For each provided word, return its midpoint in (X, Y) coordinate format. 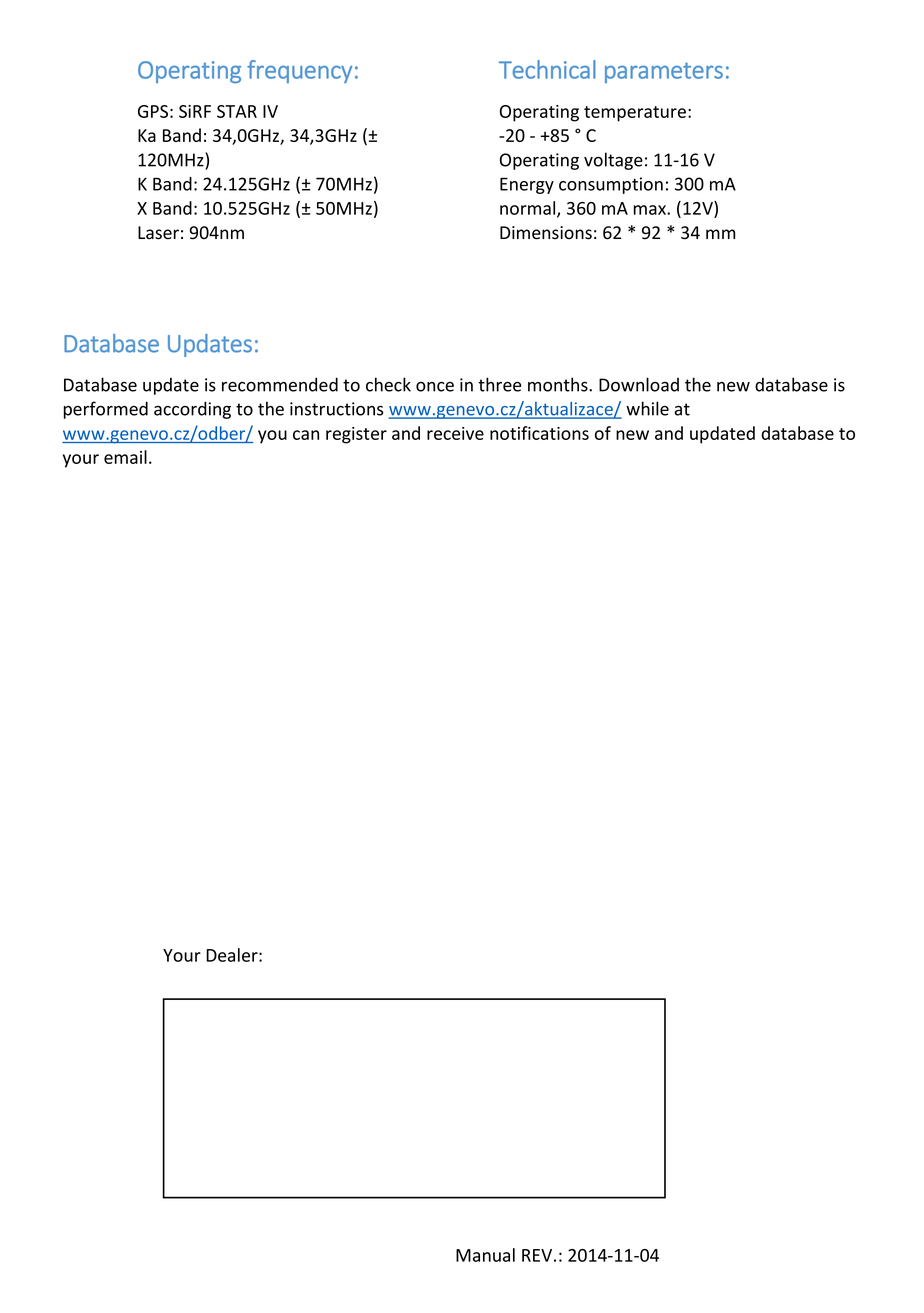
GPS (153, 111)
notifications (539, 433)
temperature (635, 114)
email (125, 457)
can (306, 435)
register (356, 435)
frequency (299, 71)
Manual (485, 1255)
